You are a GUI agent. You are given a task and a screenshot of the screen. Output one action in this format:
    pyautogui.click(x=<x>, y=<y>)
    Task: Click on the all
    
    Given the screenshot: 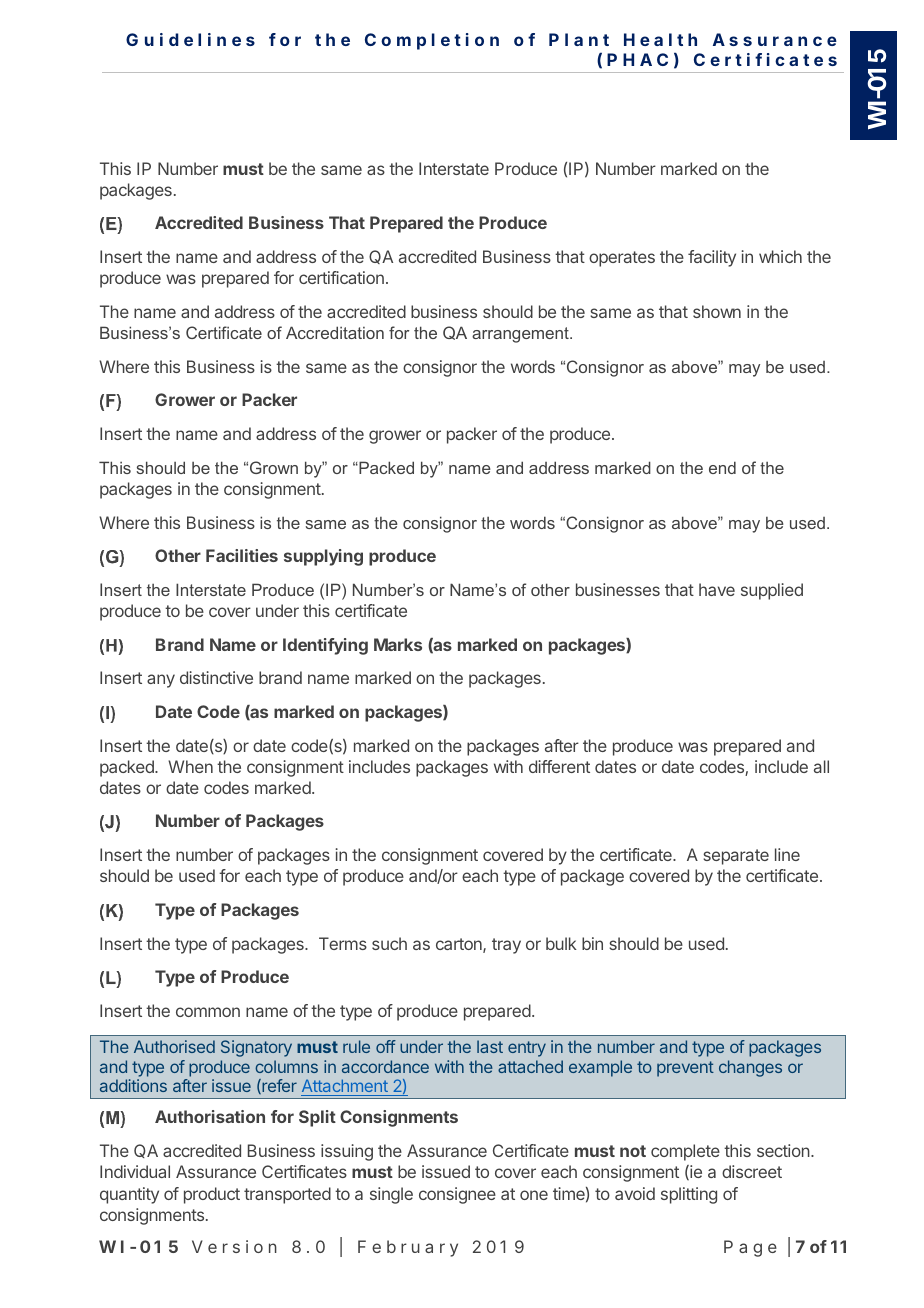 What is the action you would take?
    pyautogui.click(x=821, y=766)
